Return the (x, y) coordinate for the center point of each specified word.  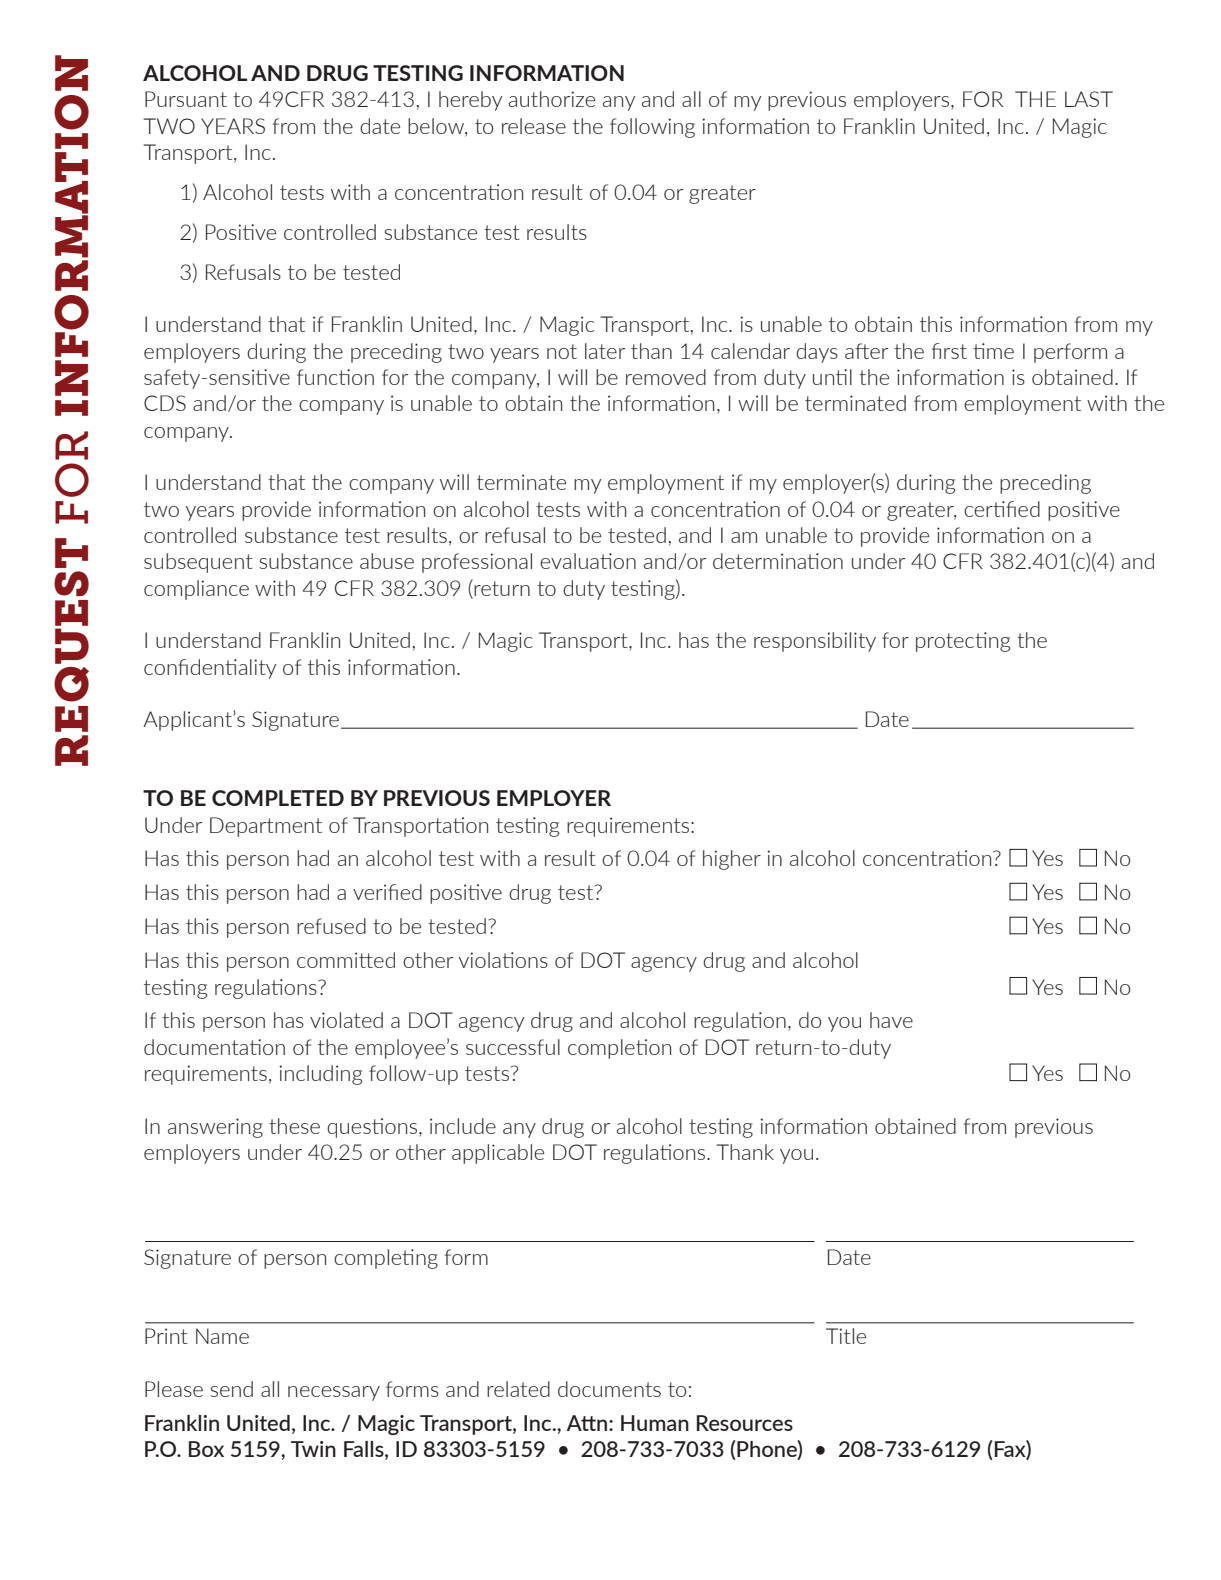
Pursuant (186, 99)
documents (609, 1389)
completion (619, 1049)
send (232, 1389)
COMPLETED (278, 798)
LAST (1089, 99)
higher (732, 860)
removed (666, 377)
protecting (963, 642)
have (891, 1020)
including (320, 1075)
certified (1002, 509)
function (335, 377)
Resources (745, 1423)
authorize (552, 99)
